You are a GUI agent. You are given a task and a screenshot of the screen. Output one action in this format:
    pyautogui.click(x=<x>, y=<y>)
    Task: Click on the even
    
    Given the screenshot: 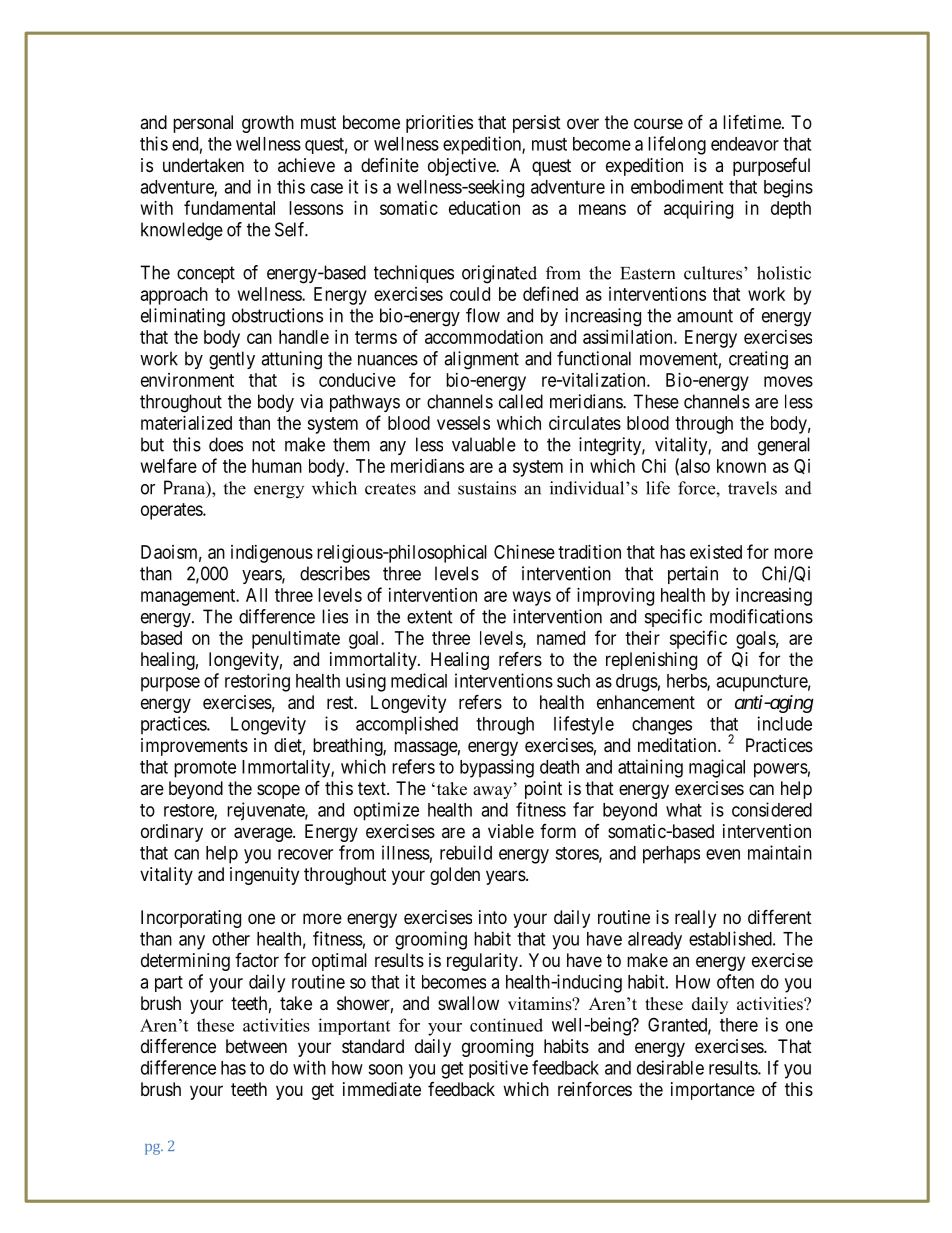 What is the action you would take?
    pyautogui.click(x=723, y=854)
